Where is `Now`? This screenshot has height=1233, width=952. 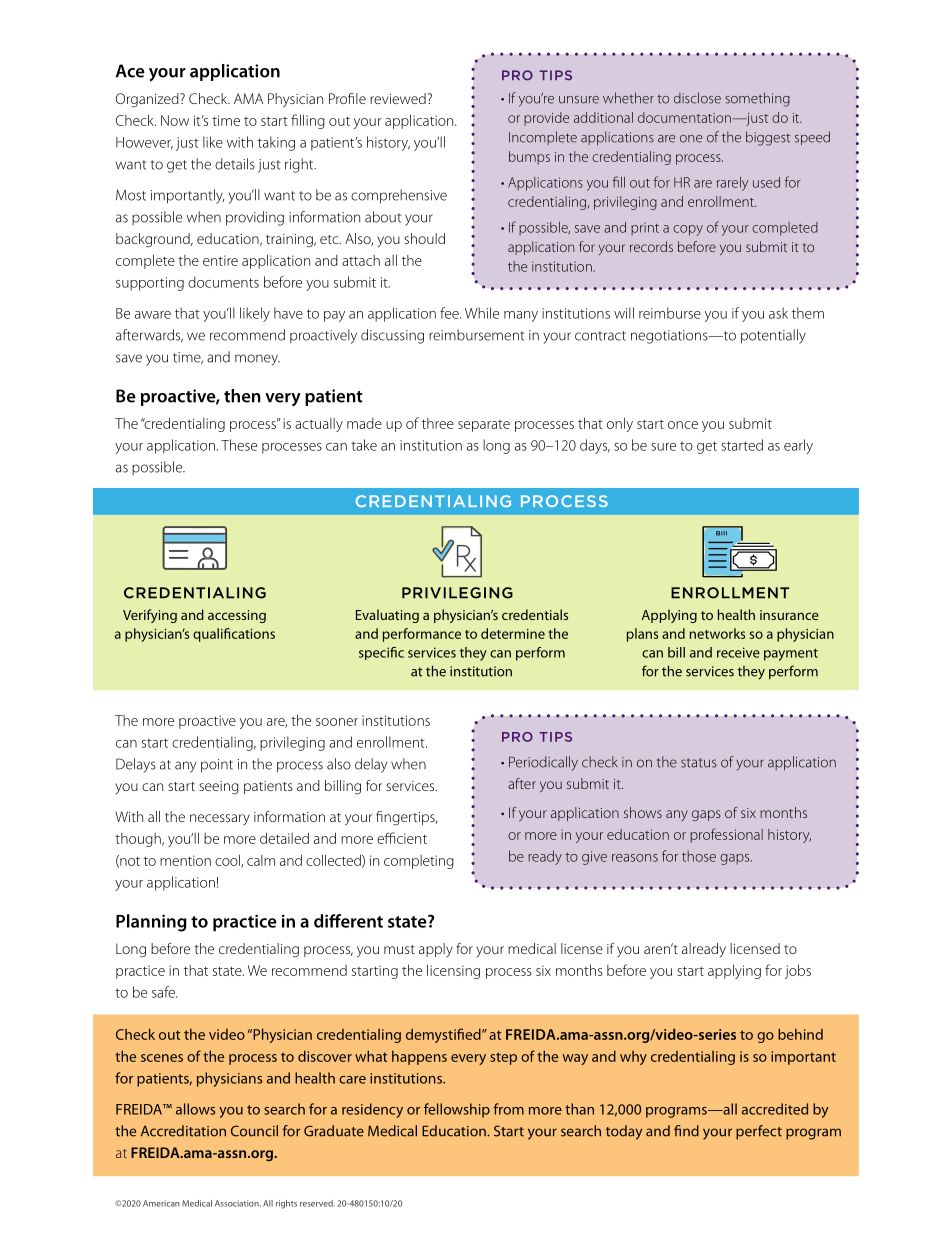
Now is located at coordinates (175, 120).
